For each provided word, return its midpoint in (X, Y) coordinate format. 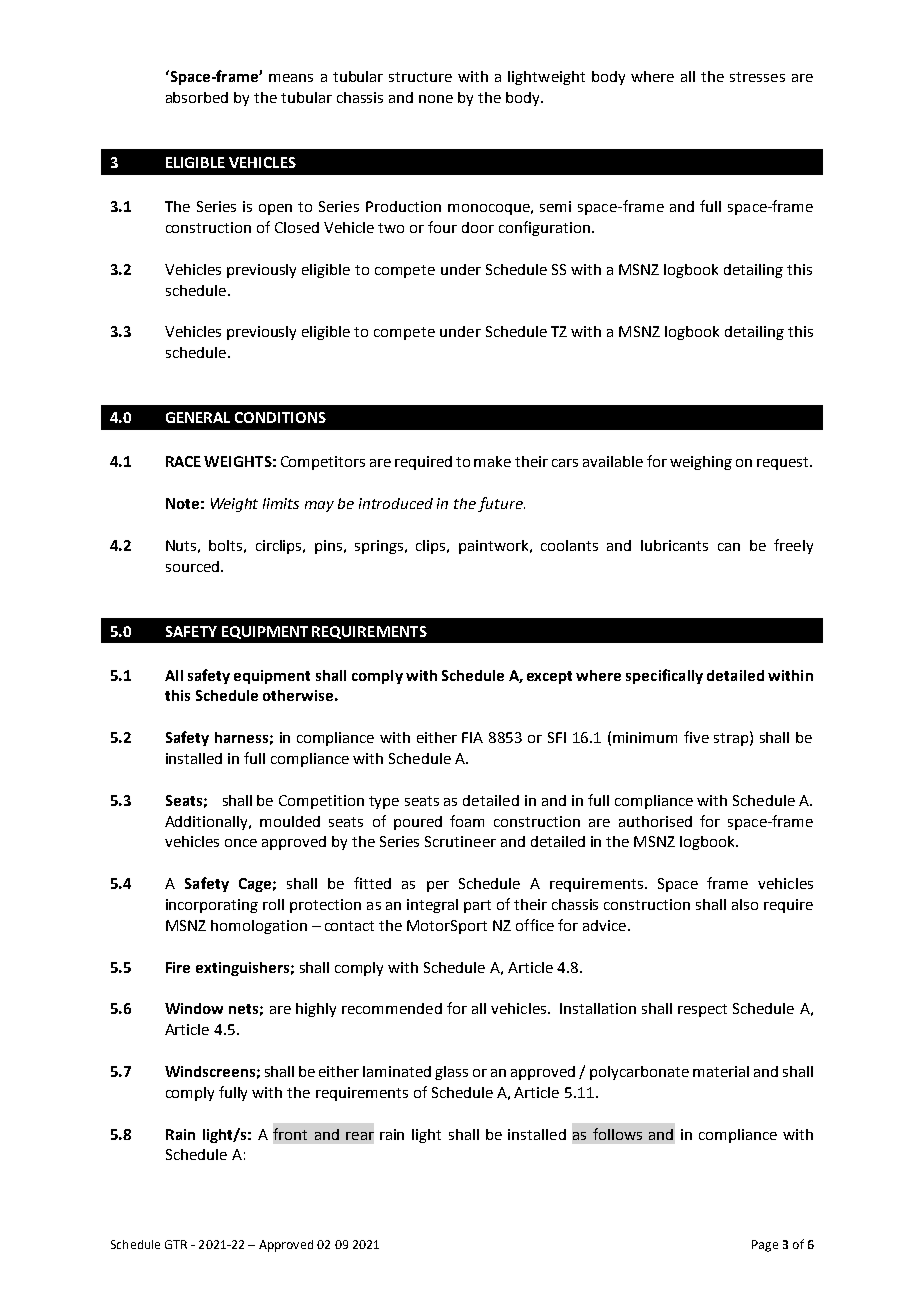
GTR (176, 1244)
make (492, 461)
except (549, 677)
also (745, 904)
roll (273, 904)
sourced (194, 566)
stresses (757, 77)
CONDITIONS (280, 417)
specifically (664, 676)
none (436, 99)
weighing (701, 463)
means (291, 78)
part (477, 906)
